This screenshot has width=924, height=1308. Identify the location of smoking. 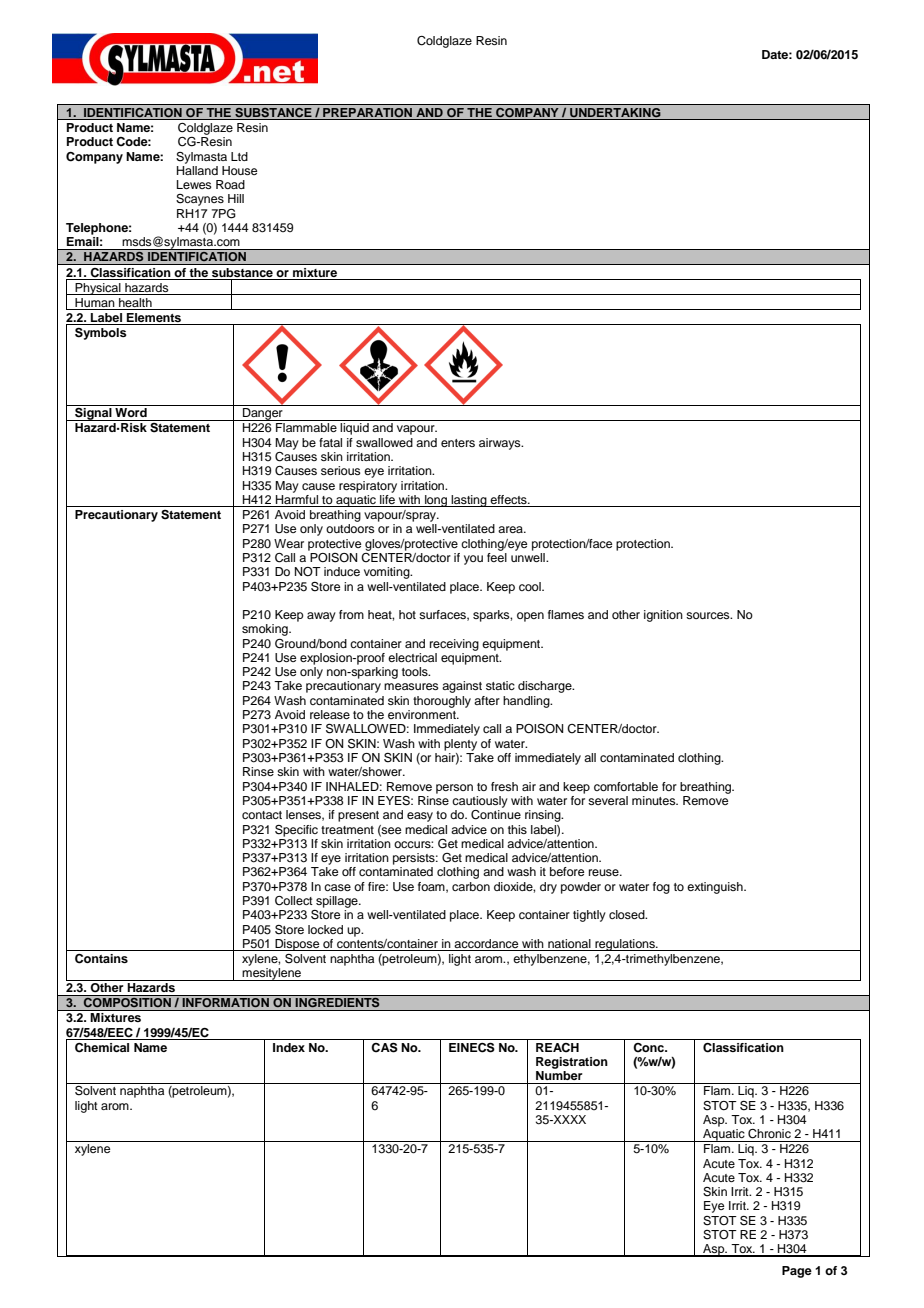
(266, 630).
